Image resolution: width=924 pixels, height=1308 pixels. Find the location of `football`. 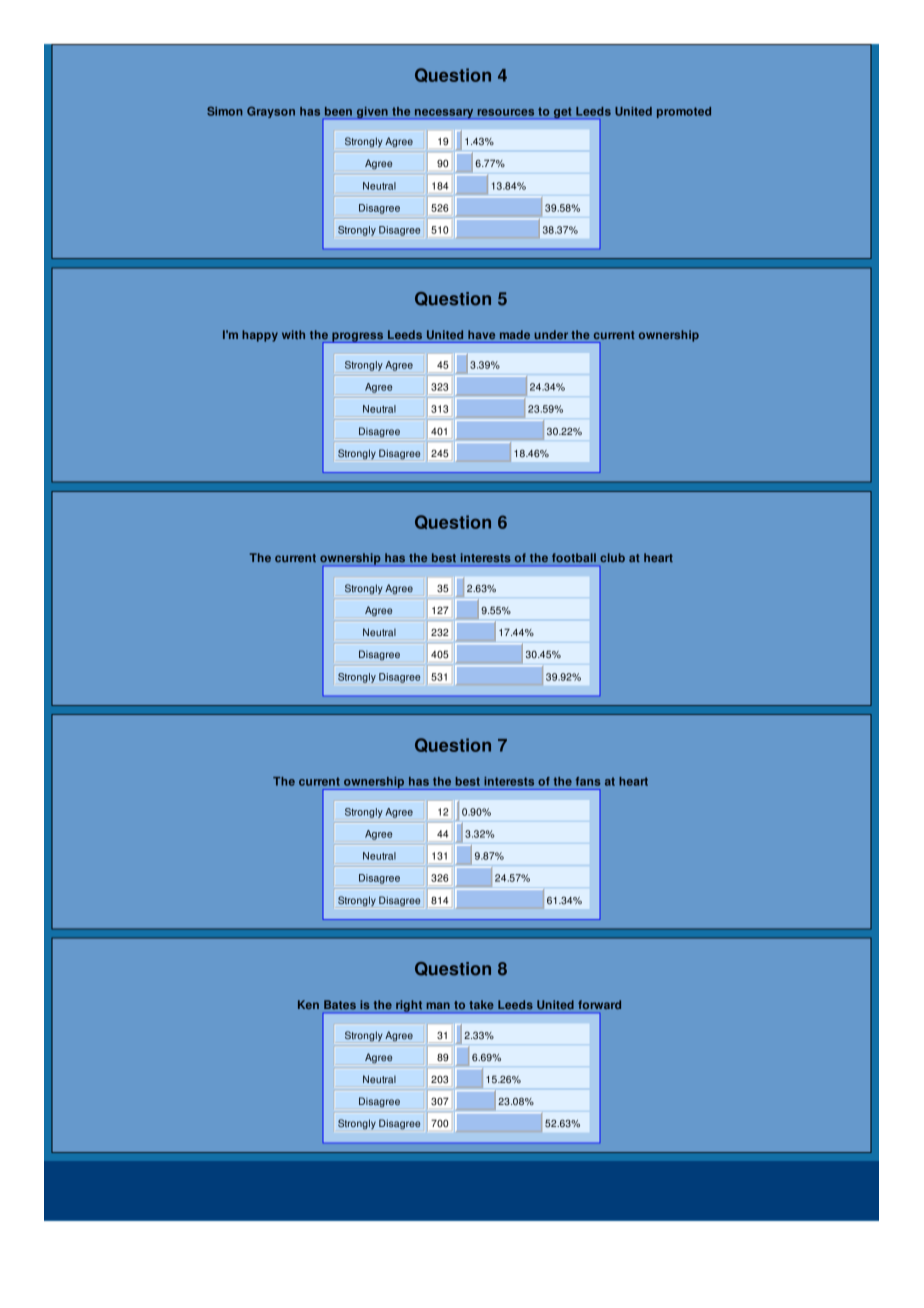

football is located at coordinates (574, 557).
